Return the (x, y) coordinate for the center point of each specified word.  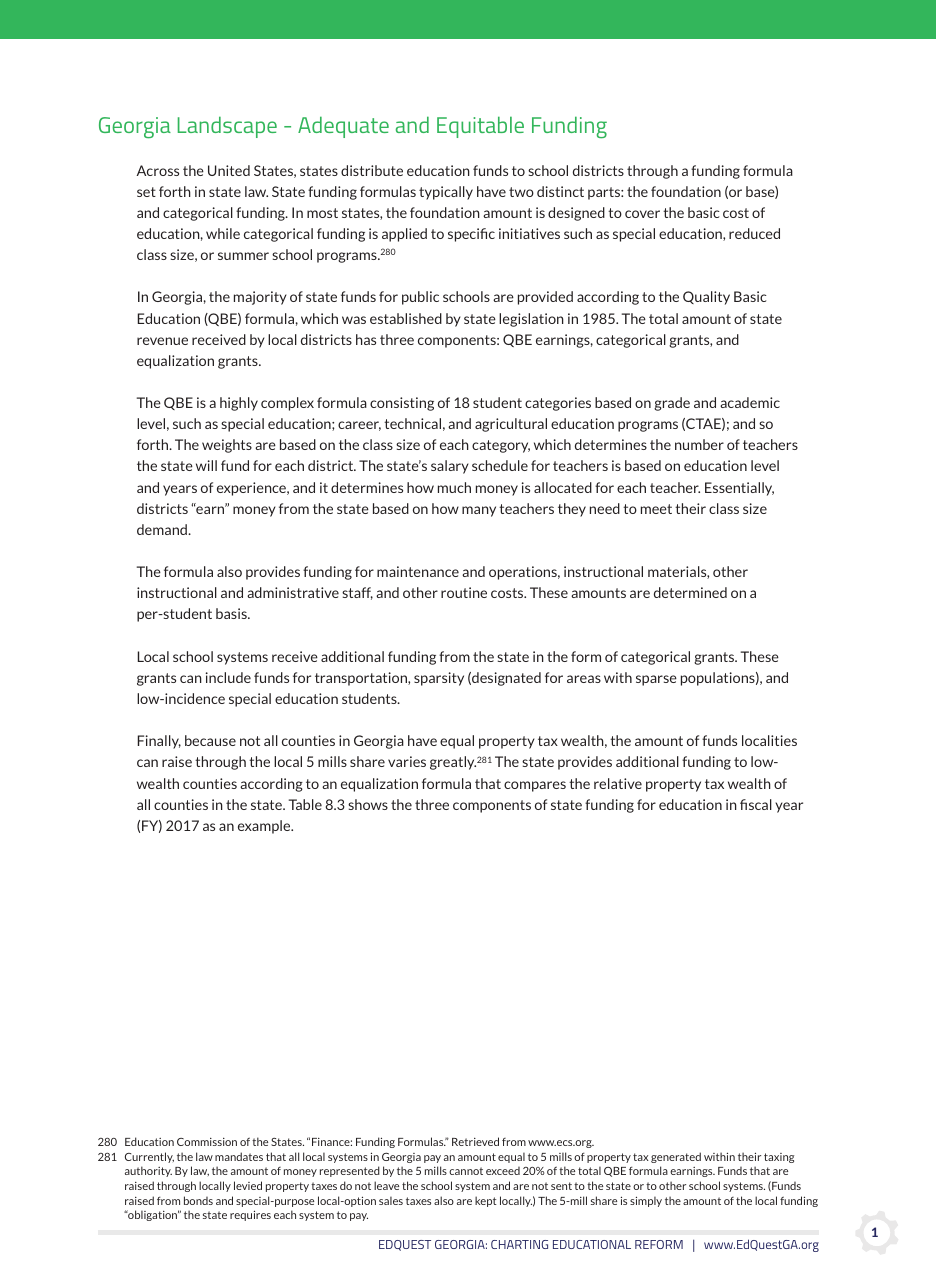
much (454, 487)
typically (446, 193)
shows (368, 804)
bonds (198, 1200)
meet (656, 509)
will (206, 465)
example (265, 827)
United (229, 170)
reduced (754, 233)
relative (618, 783)
